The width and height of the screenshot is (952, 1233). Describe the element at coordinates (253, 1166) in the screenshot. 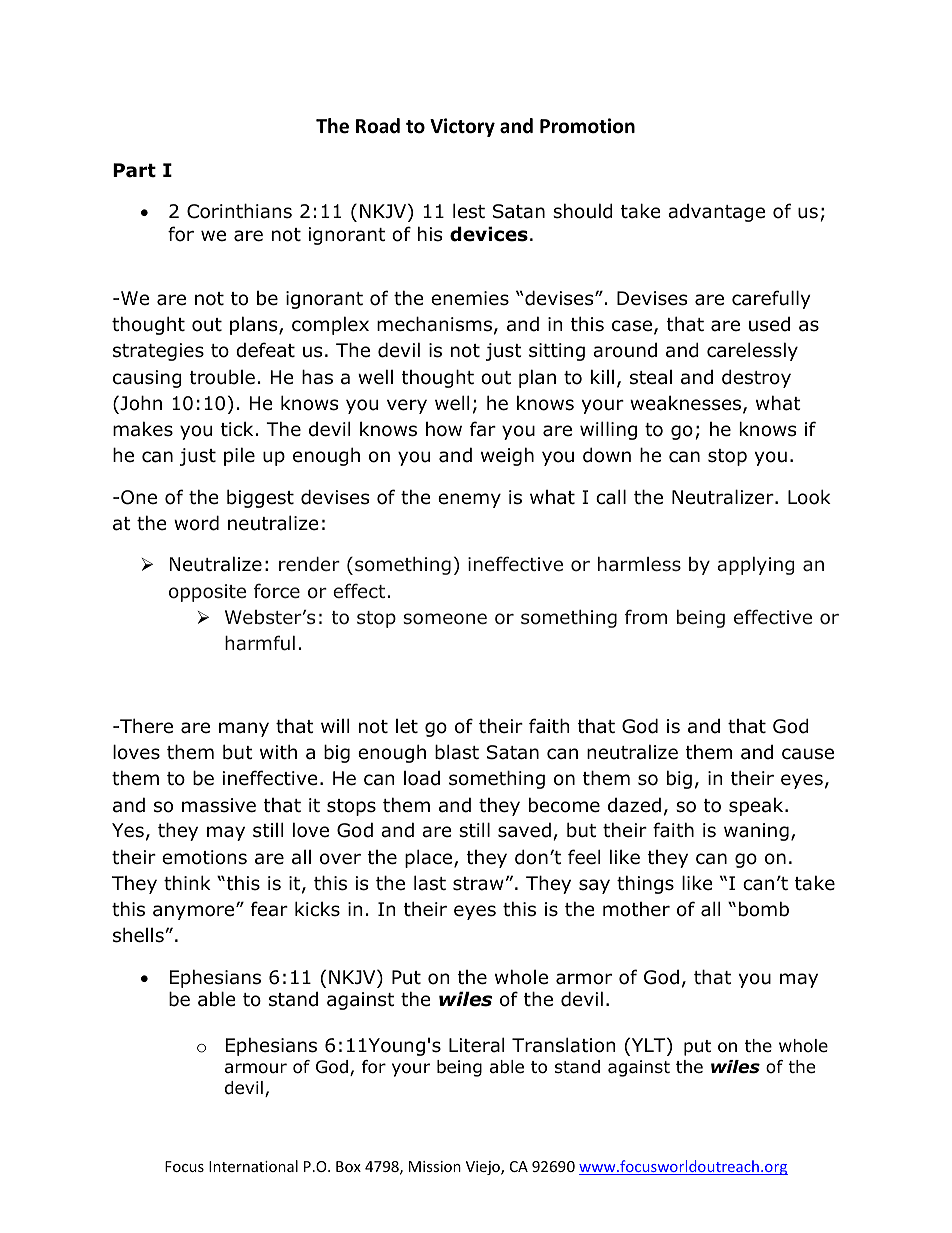

I see `International` at that location.
